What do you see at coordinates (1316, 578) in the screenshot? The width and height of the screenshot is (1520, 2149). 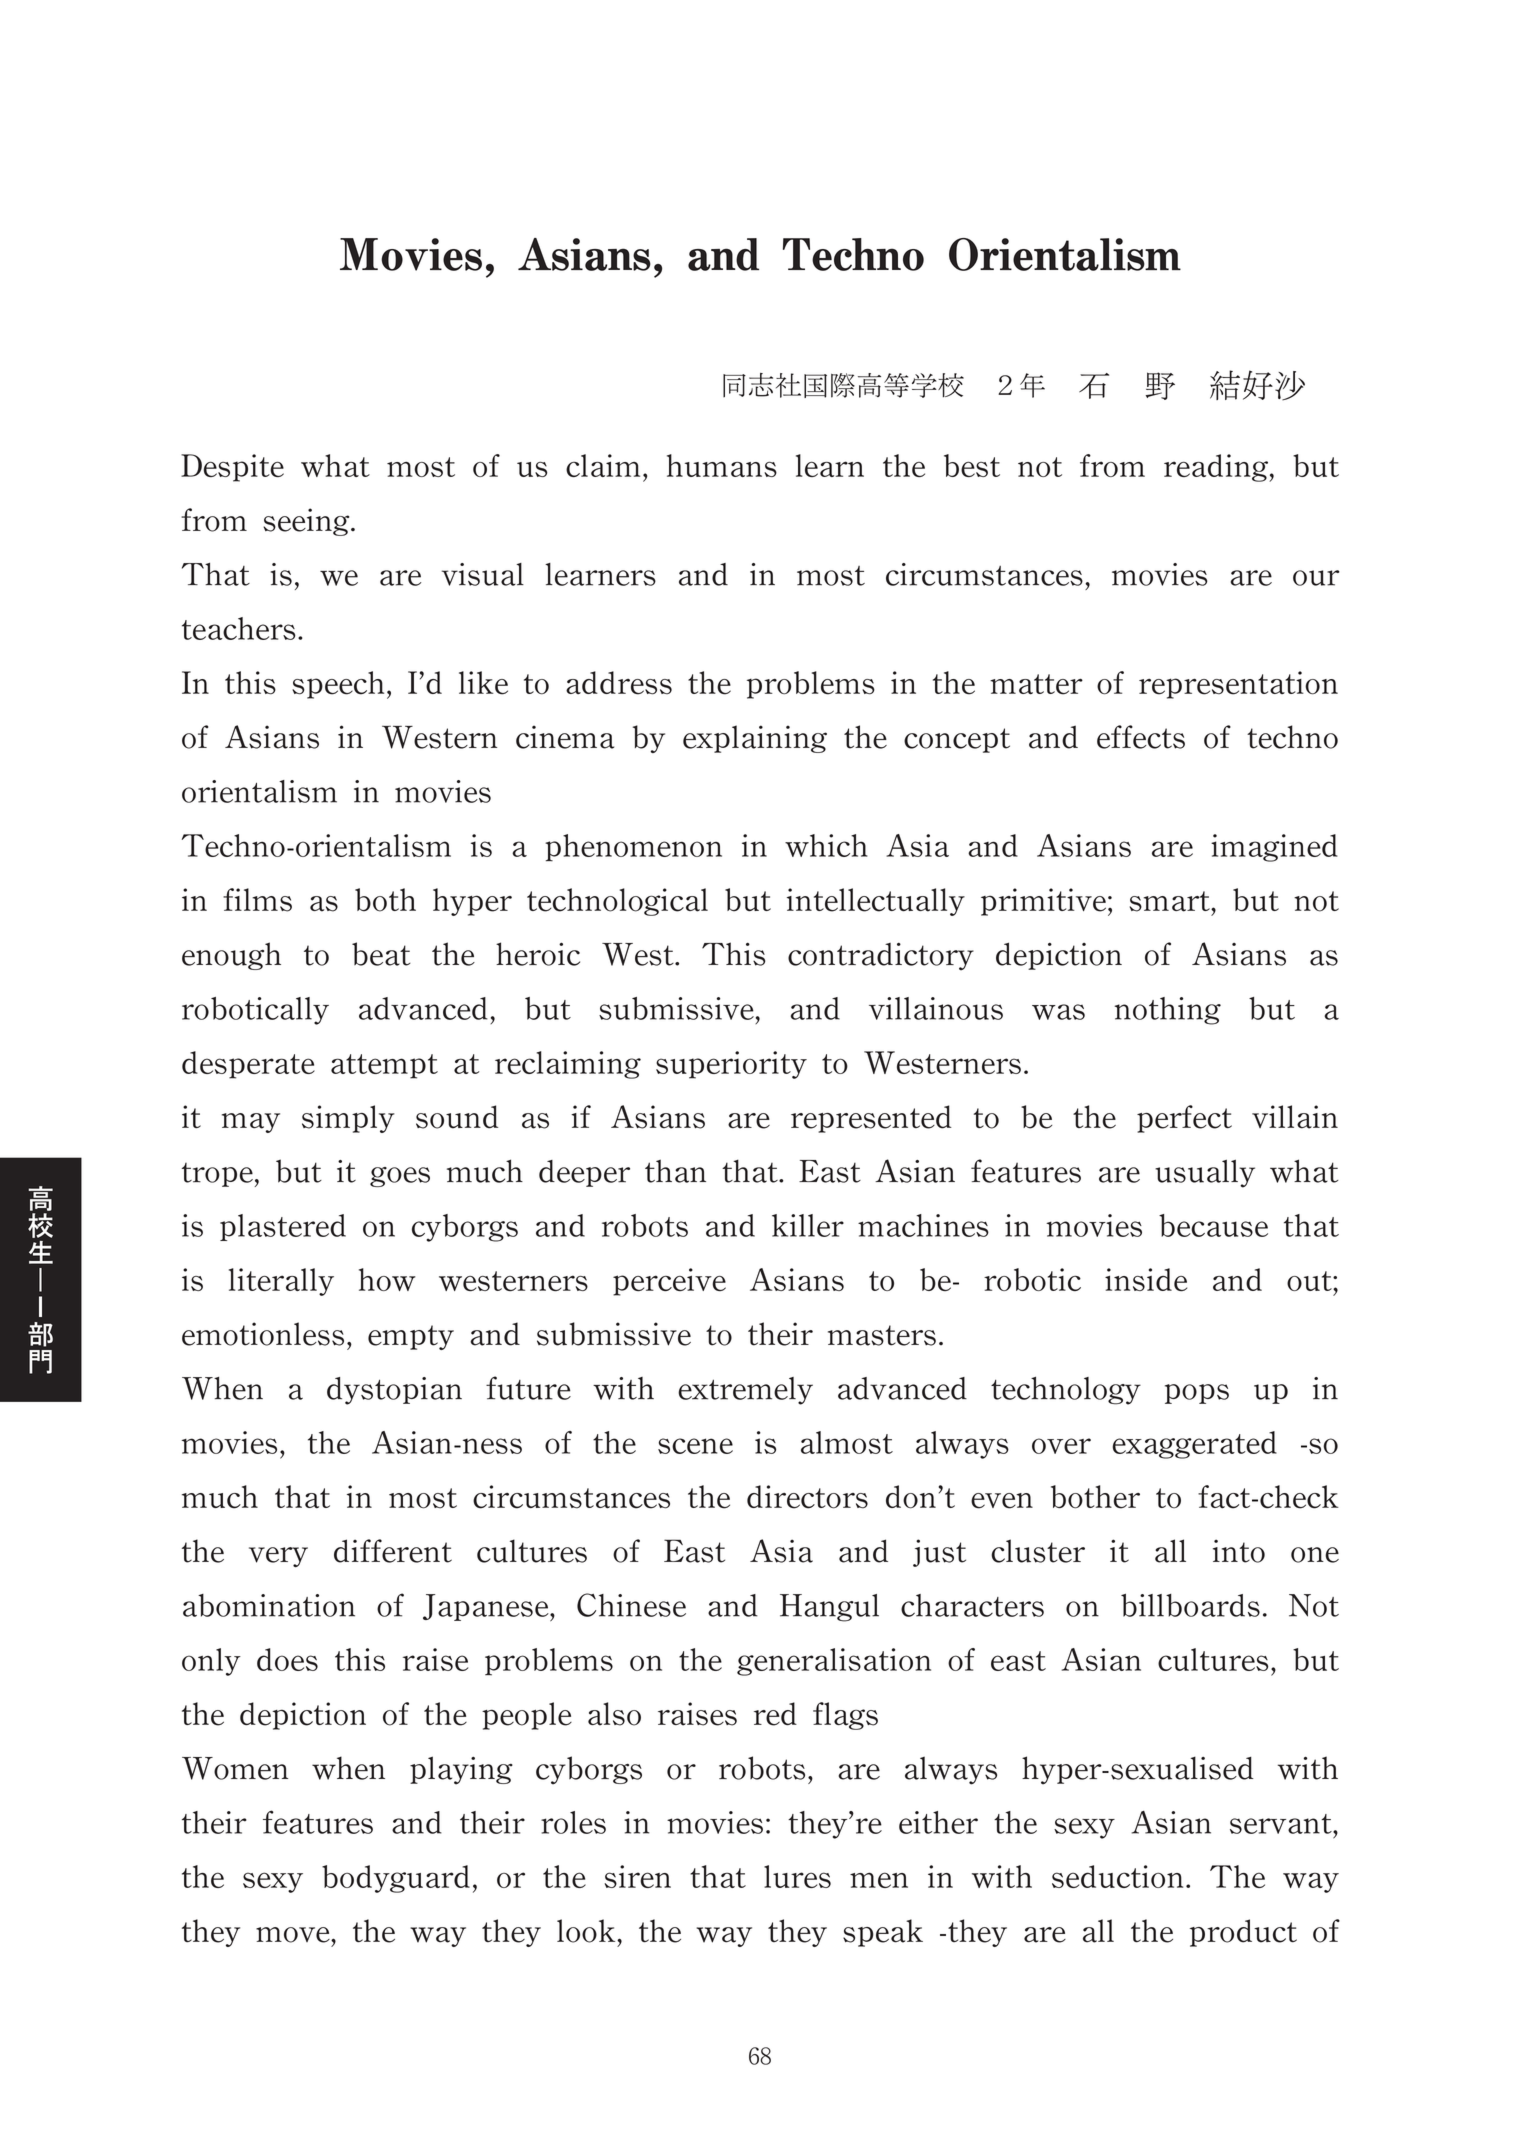 I see `our` at bounding box center [1316, 578].
